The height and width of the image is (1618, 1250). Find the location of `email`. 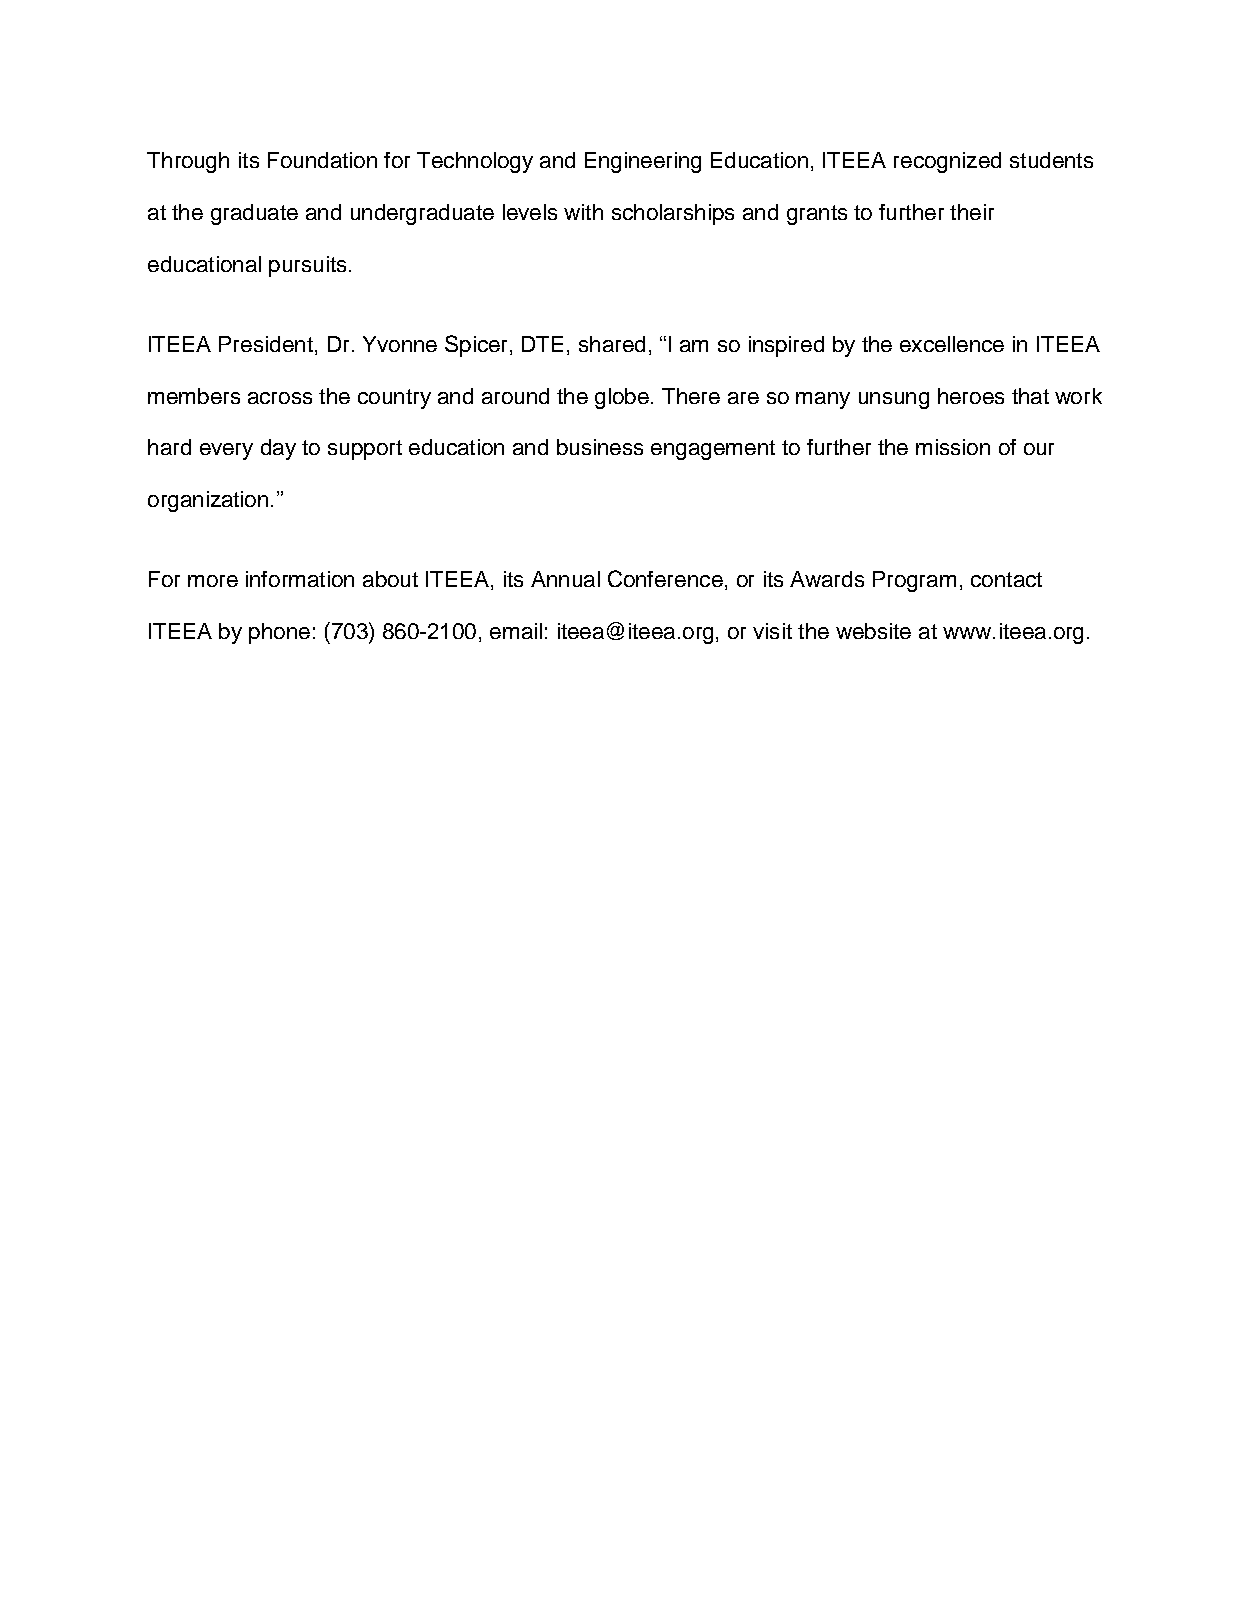

email is located at coordinates (516, 631).
